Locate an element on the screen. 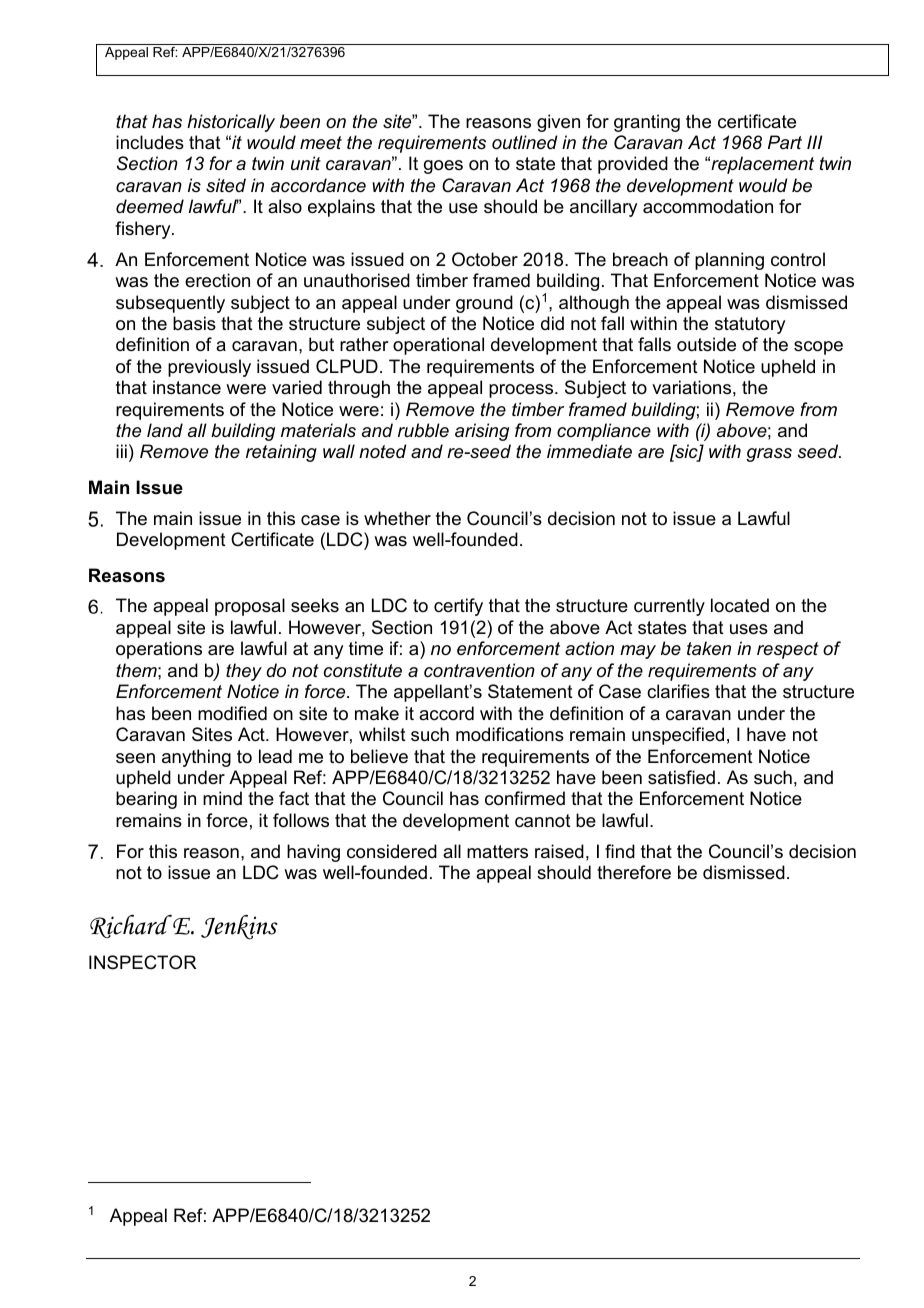 This screenshot has width=924, height=1308. they is located at coordinates (244, 672).
